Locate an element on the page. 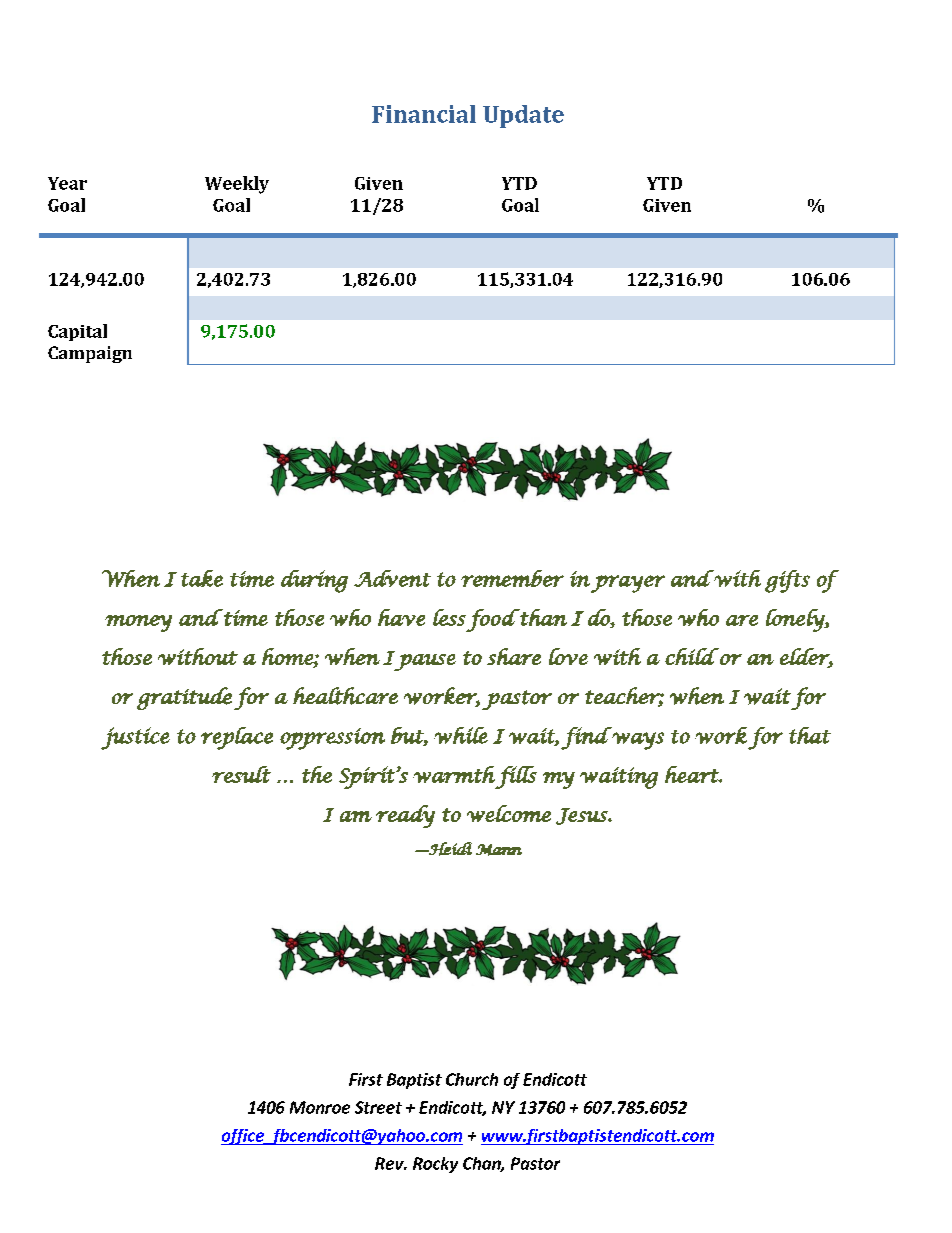 The height and width of the page is (1233, 952). Weekly is located at coordinates (237, 185).
